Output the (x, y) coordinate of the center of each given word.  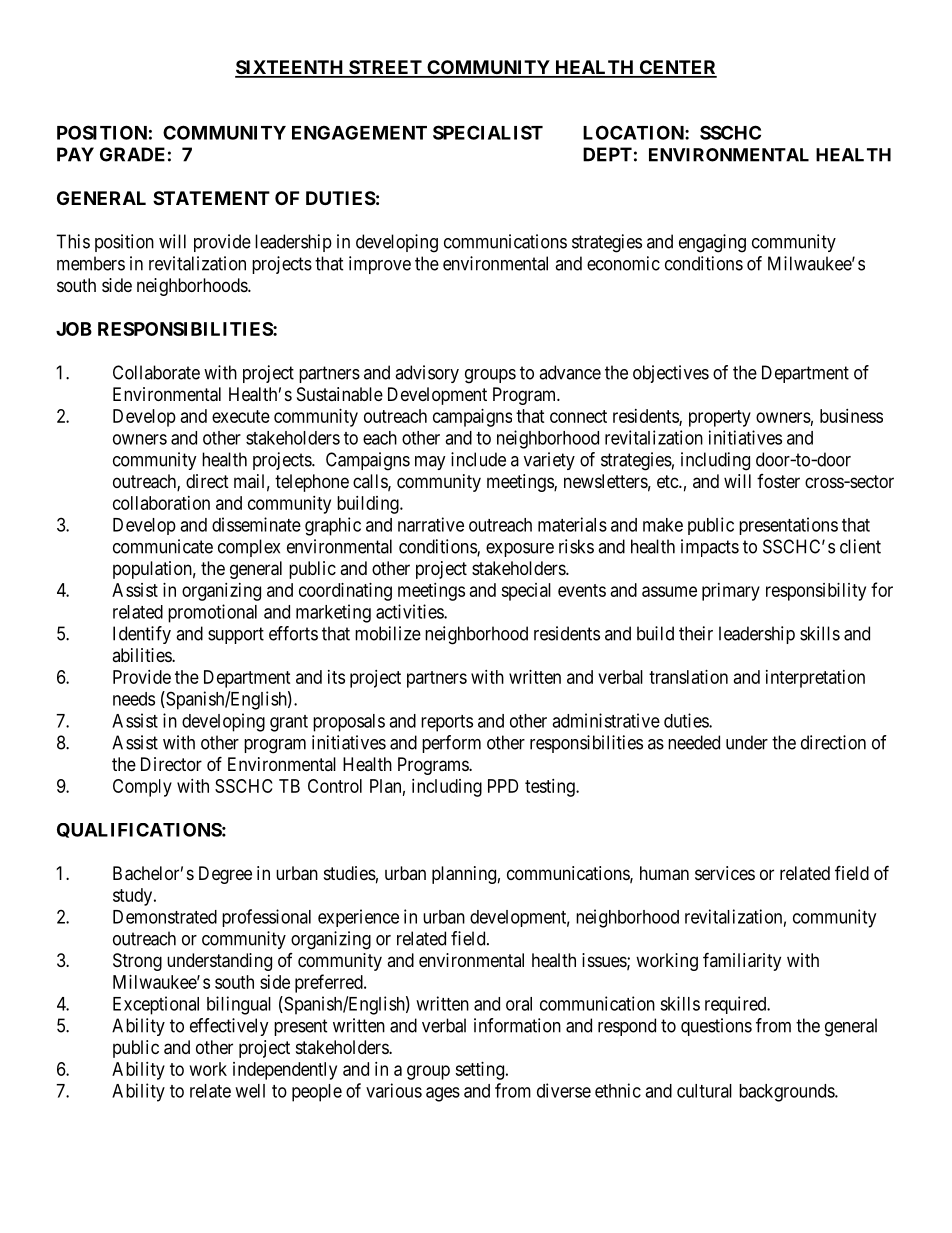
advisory (427, 374)
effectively (229, 1027)
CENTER (677, 68)
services (725, 873)
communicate (163, 546)
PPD (503, 786)
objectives (671, 374)
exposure (520, 550)
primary (731, 592)
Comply (142, 788)
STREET (385, 68)
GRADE (132, 154)
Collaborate (156, 372)
